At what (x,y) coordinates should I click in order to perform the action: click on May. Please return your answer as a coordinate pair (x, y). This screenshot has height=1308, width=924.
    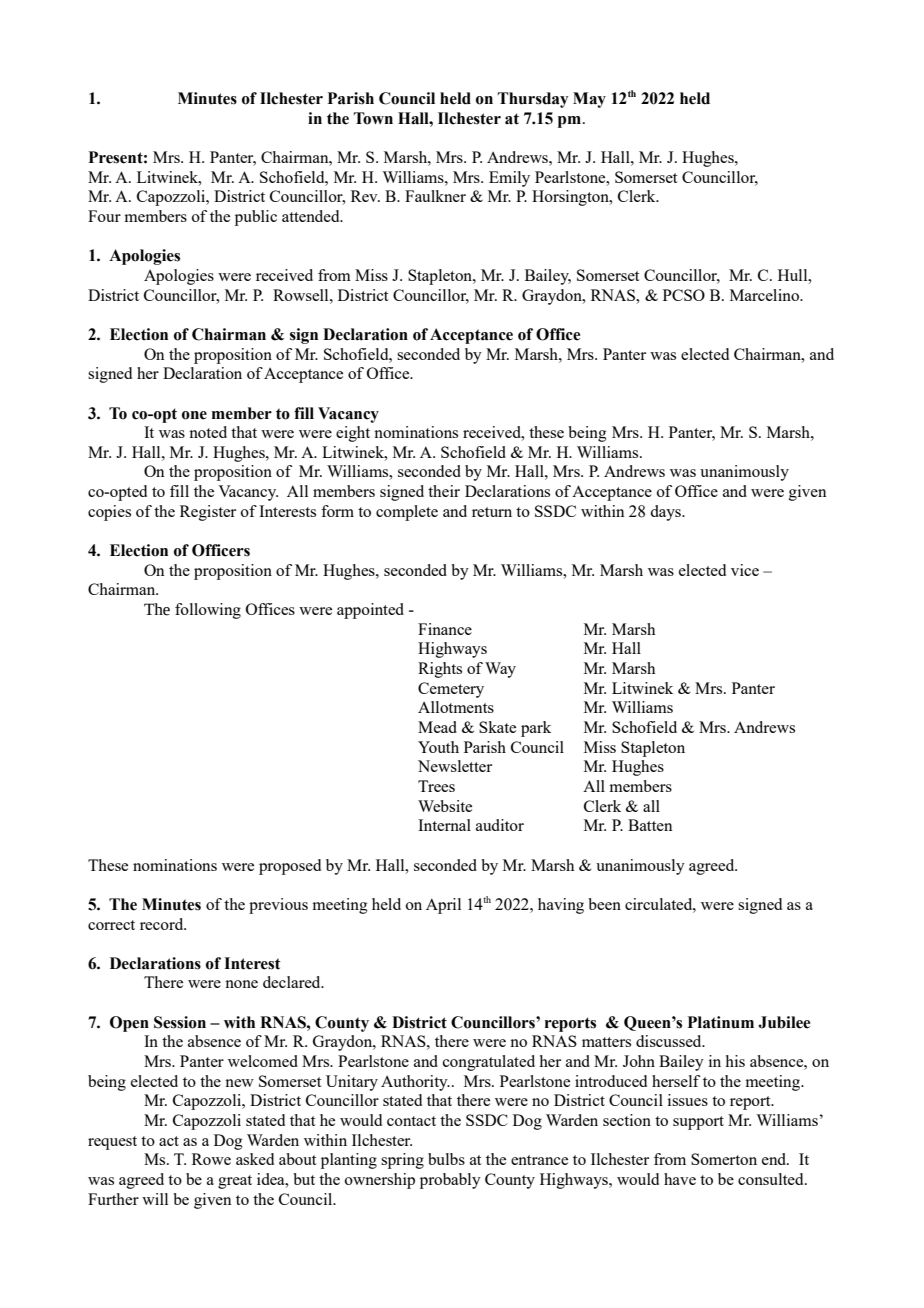
    Looking at the image, I should click on (589, 100).
